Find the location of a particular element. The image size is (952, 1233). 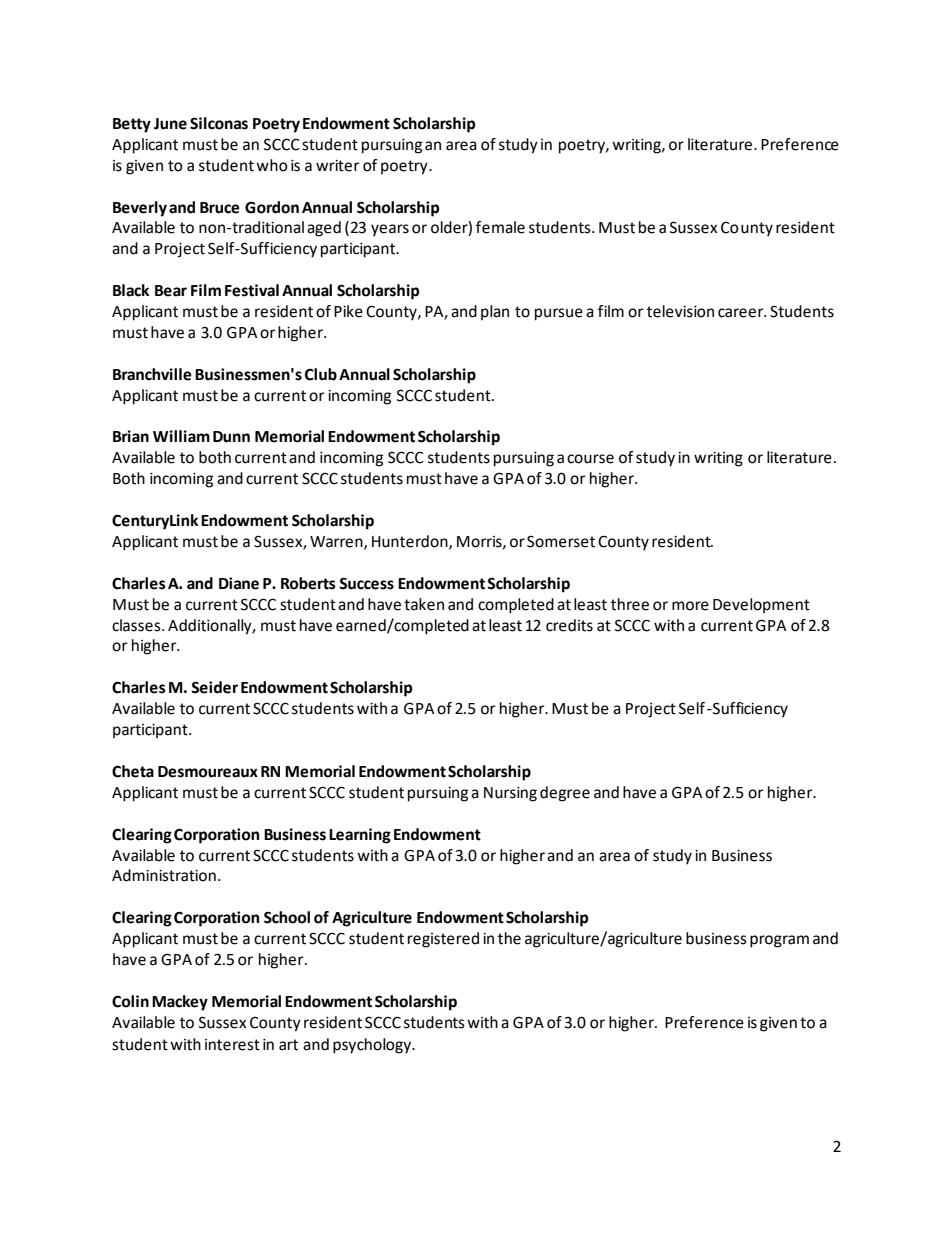

Dunn is located at coordinates (231, 437).
